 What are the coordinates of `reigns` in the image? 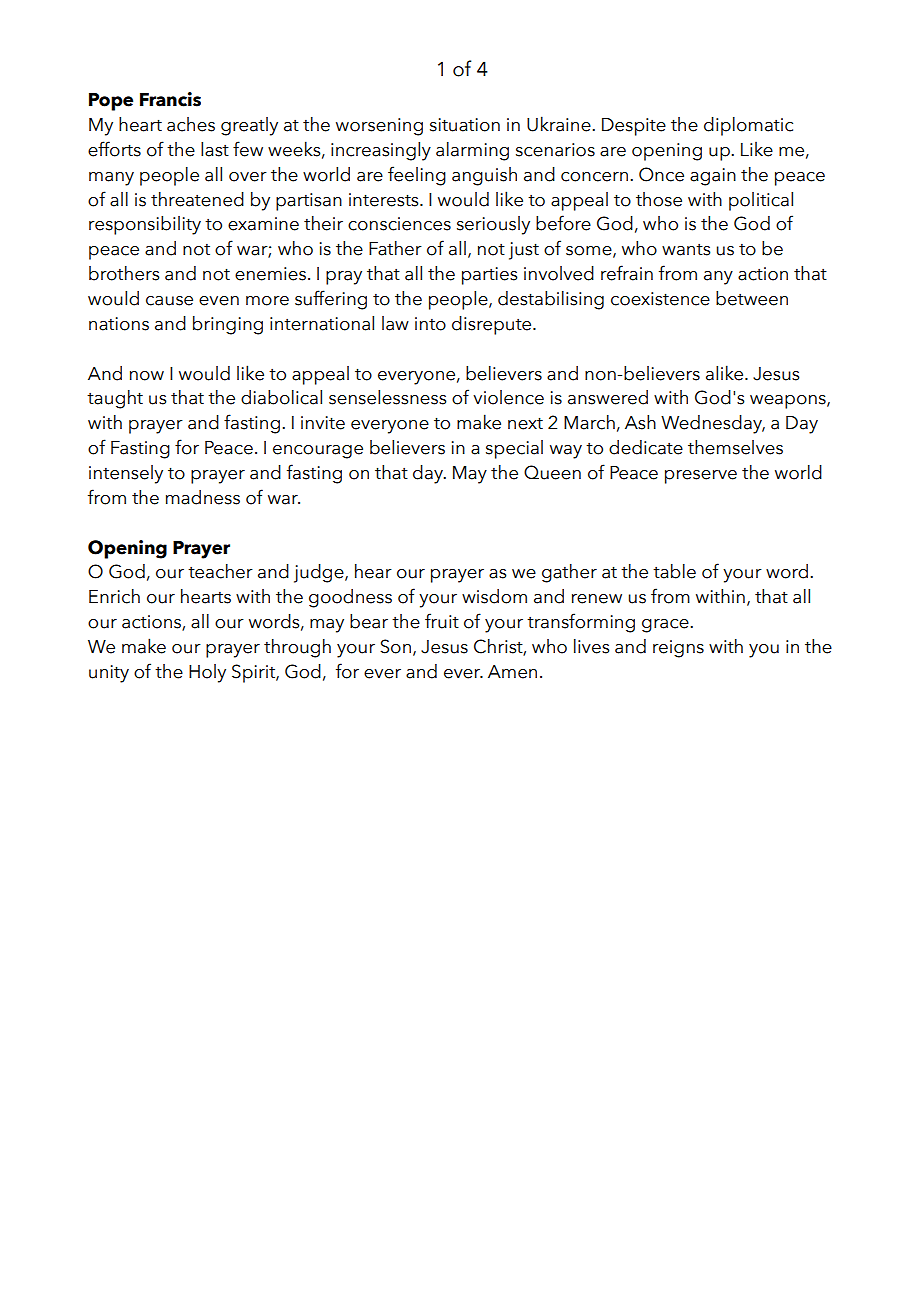 It's located at (678, 649).
